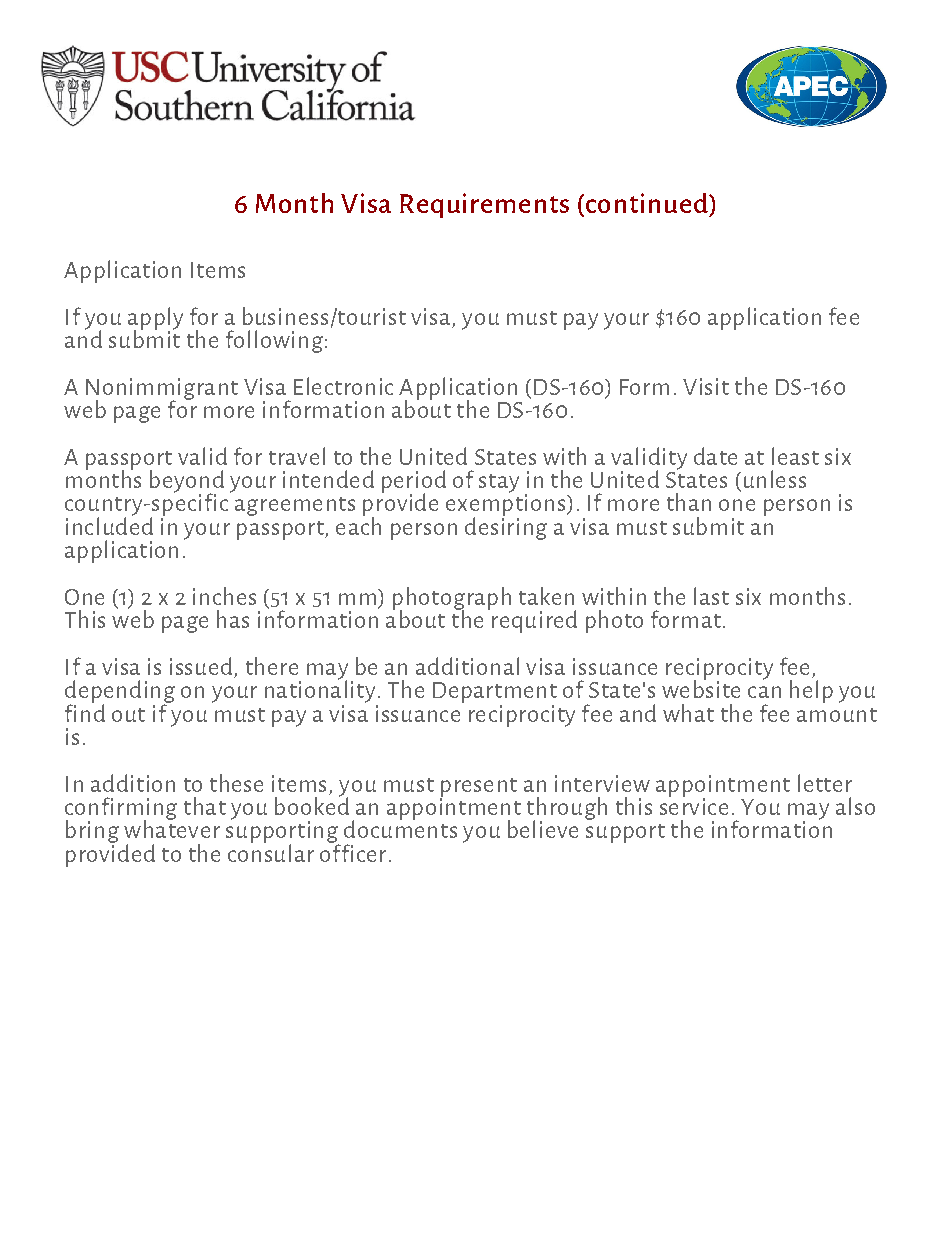 The width and height of the screenshot is (952, 1233). What do you see at coordinates (155, 319) in the screenshot?
I see `apply` at bounding box center [155, 319].
